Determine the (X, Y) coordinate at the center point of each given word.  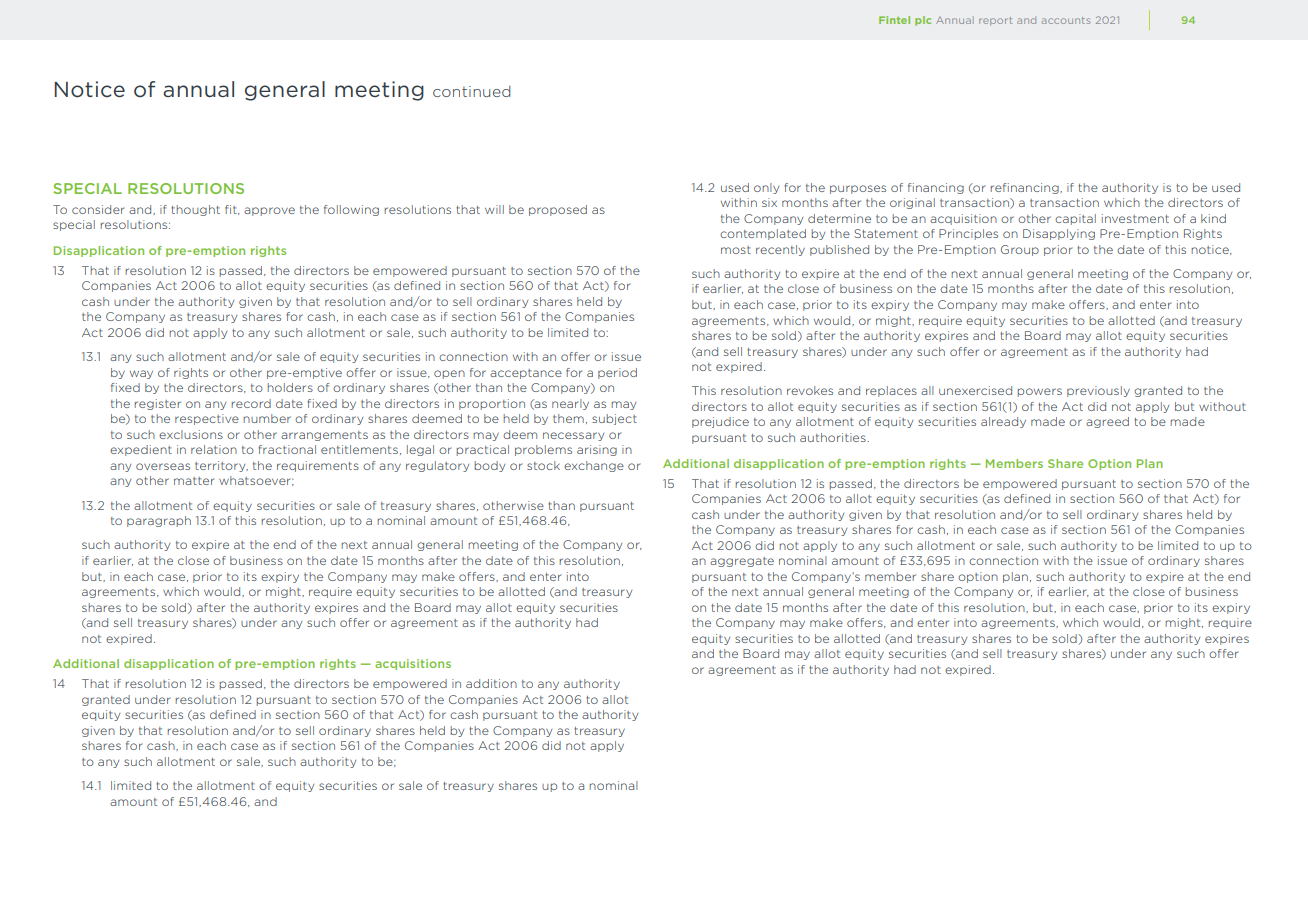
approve (269, 211)
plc (923, 21)
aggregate (742, 562)
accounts (1066, 20)
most (736, 250)
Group (1020, 250)
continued (472, 91)
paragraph (159, 521)
